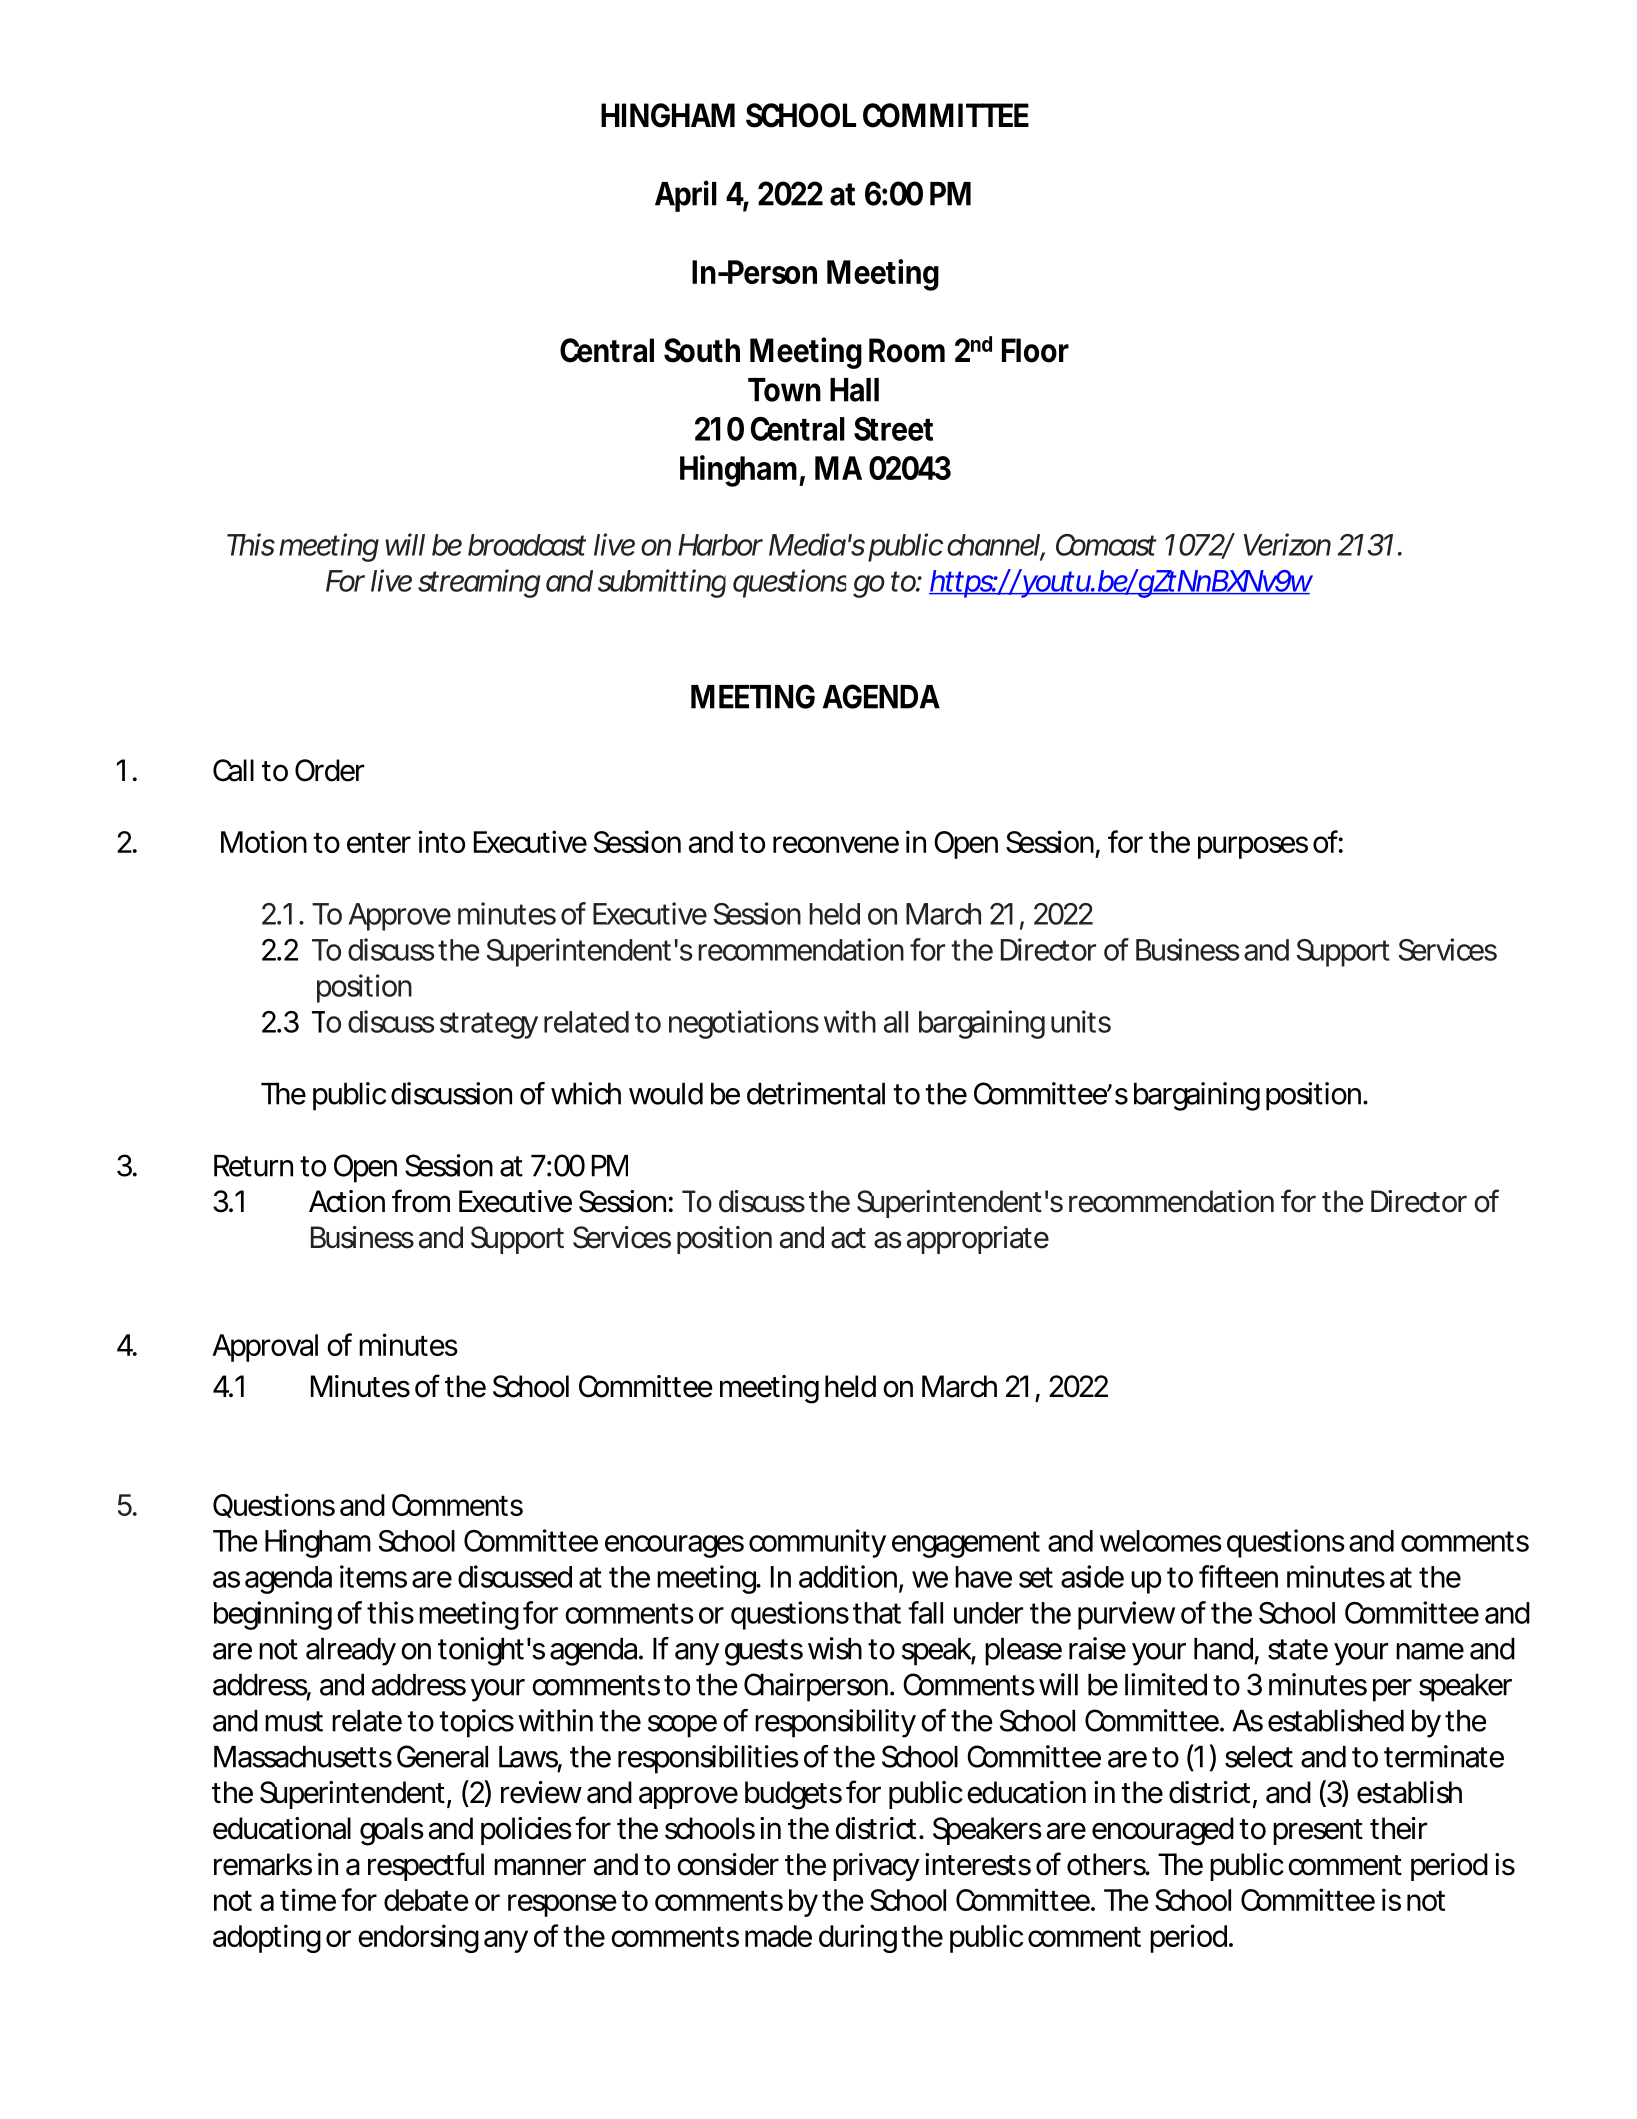  Describe the element at coordinates (876, 1867) in the screenshot. I see `privacy` at that location.
